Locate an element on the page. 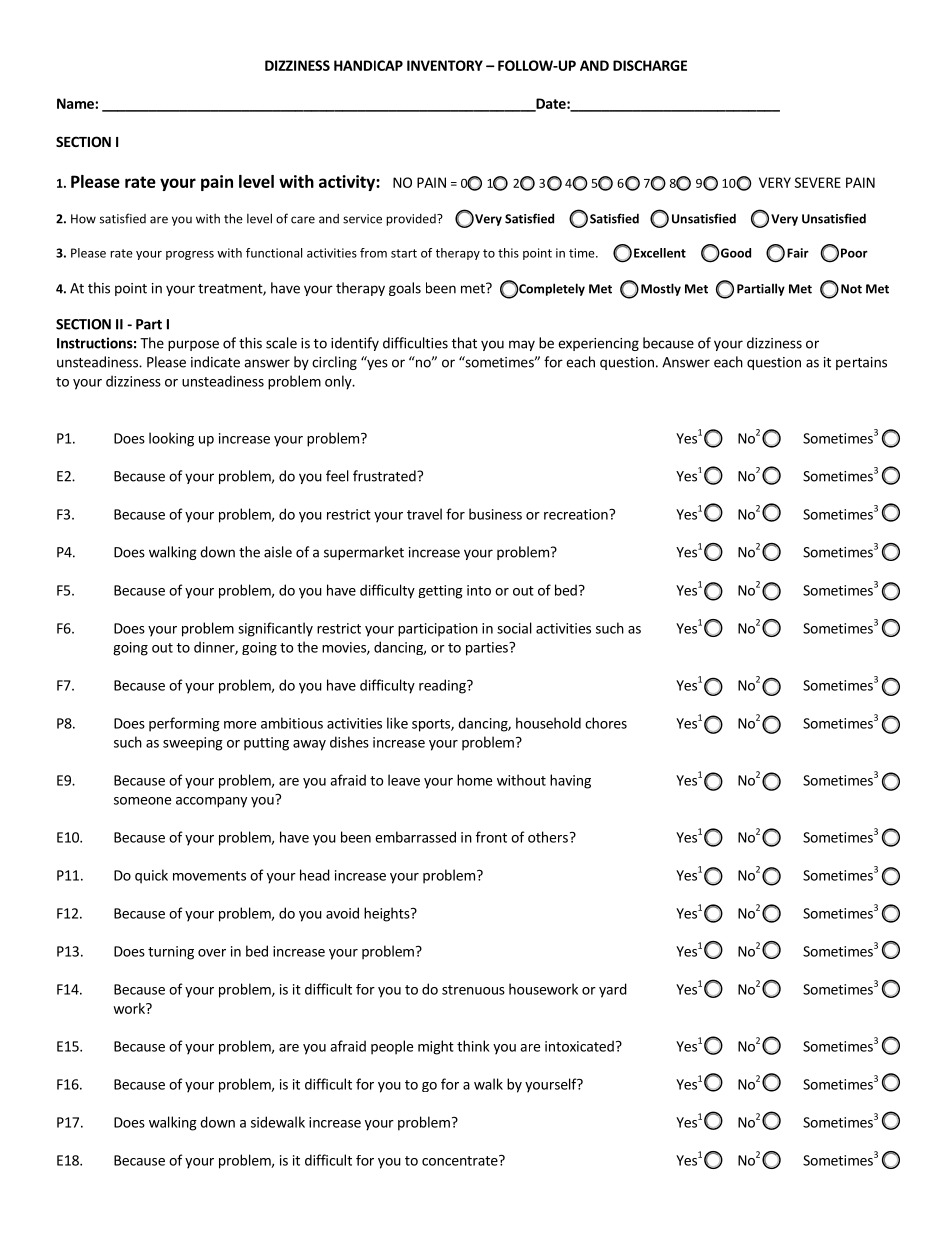  reading is located at coordinates (443, 686).
